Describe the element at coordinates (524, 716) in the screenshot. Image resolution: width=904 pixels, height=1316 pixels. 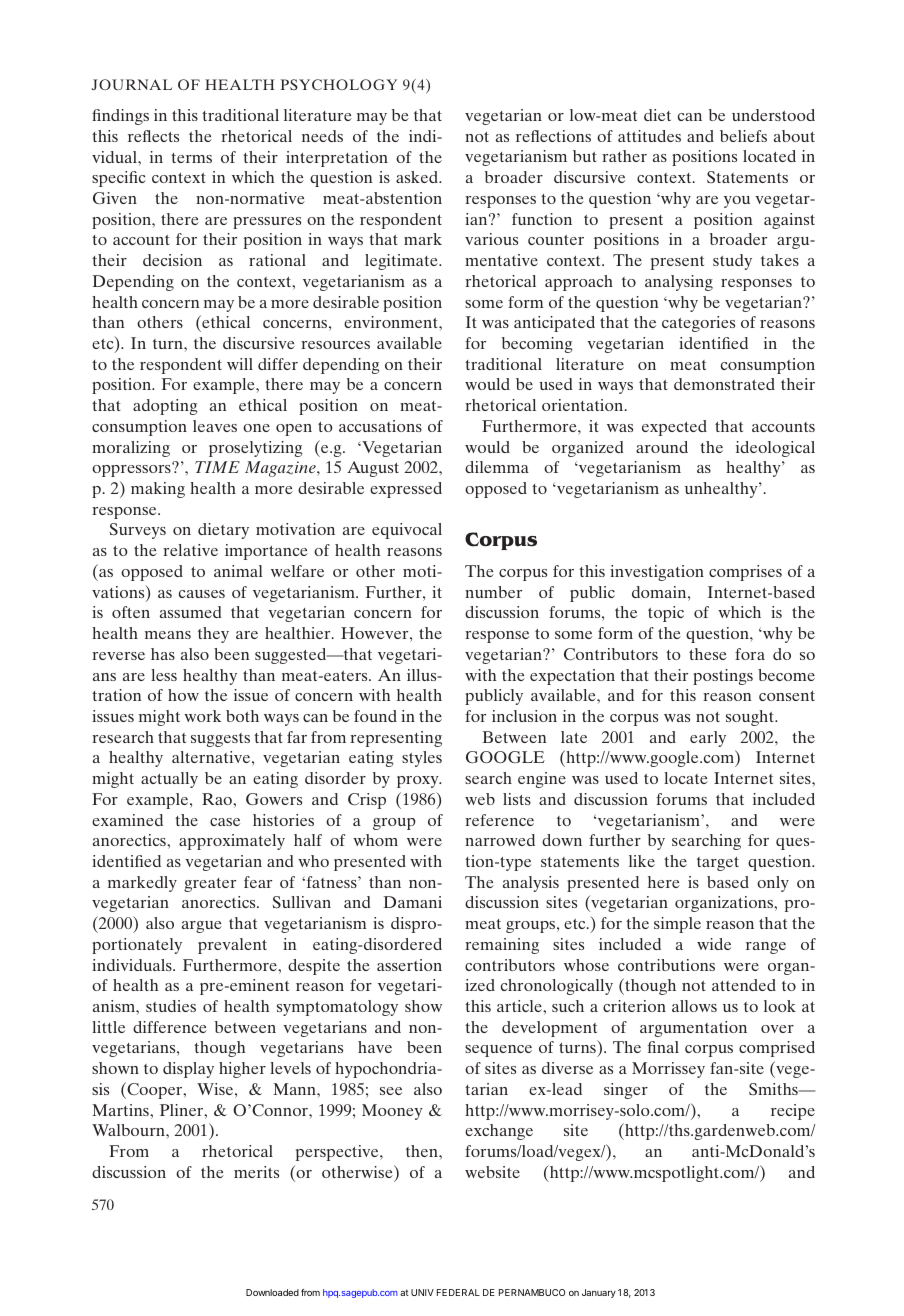
I see `inclusion` at that location.
